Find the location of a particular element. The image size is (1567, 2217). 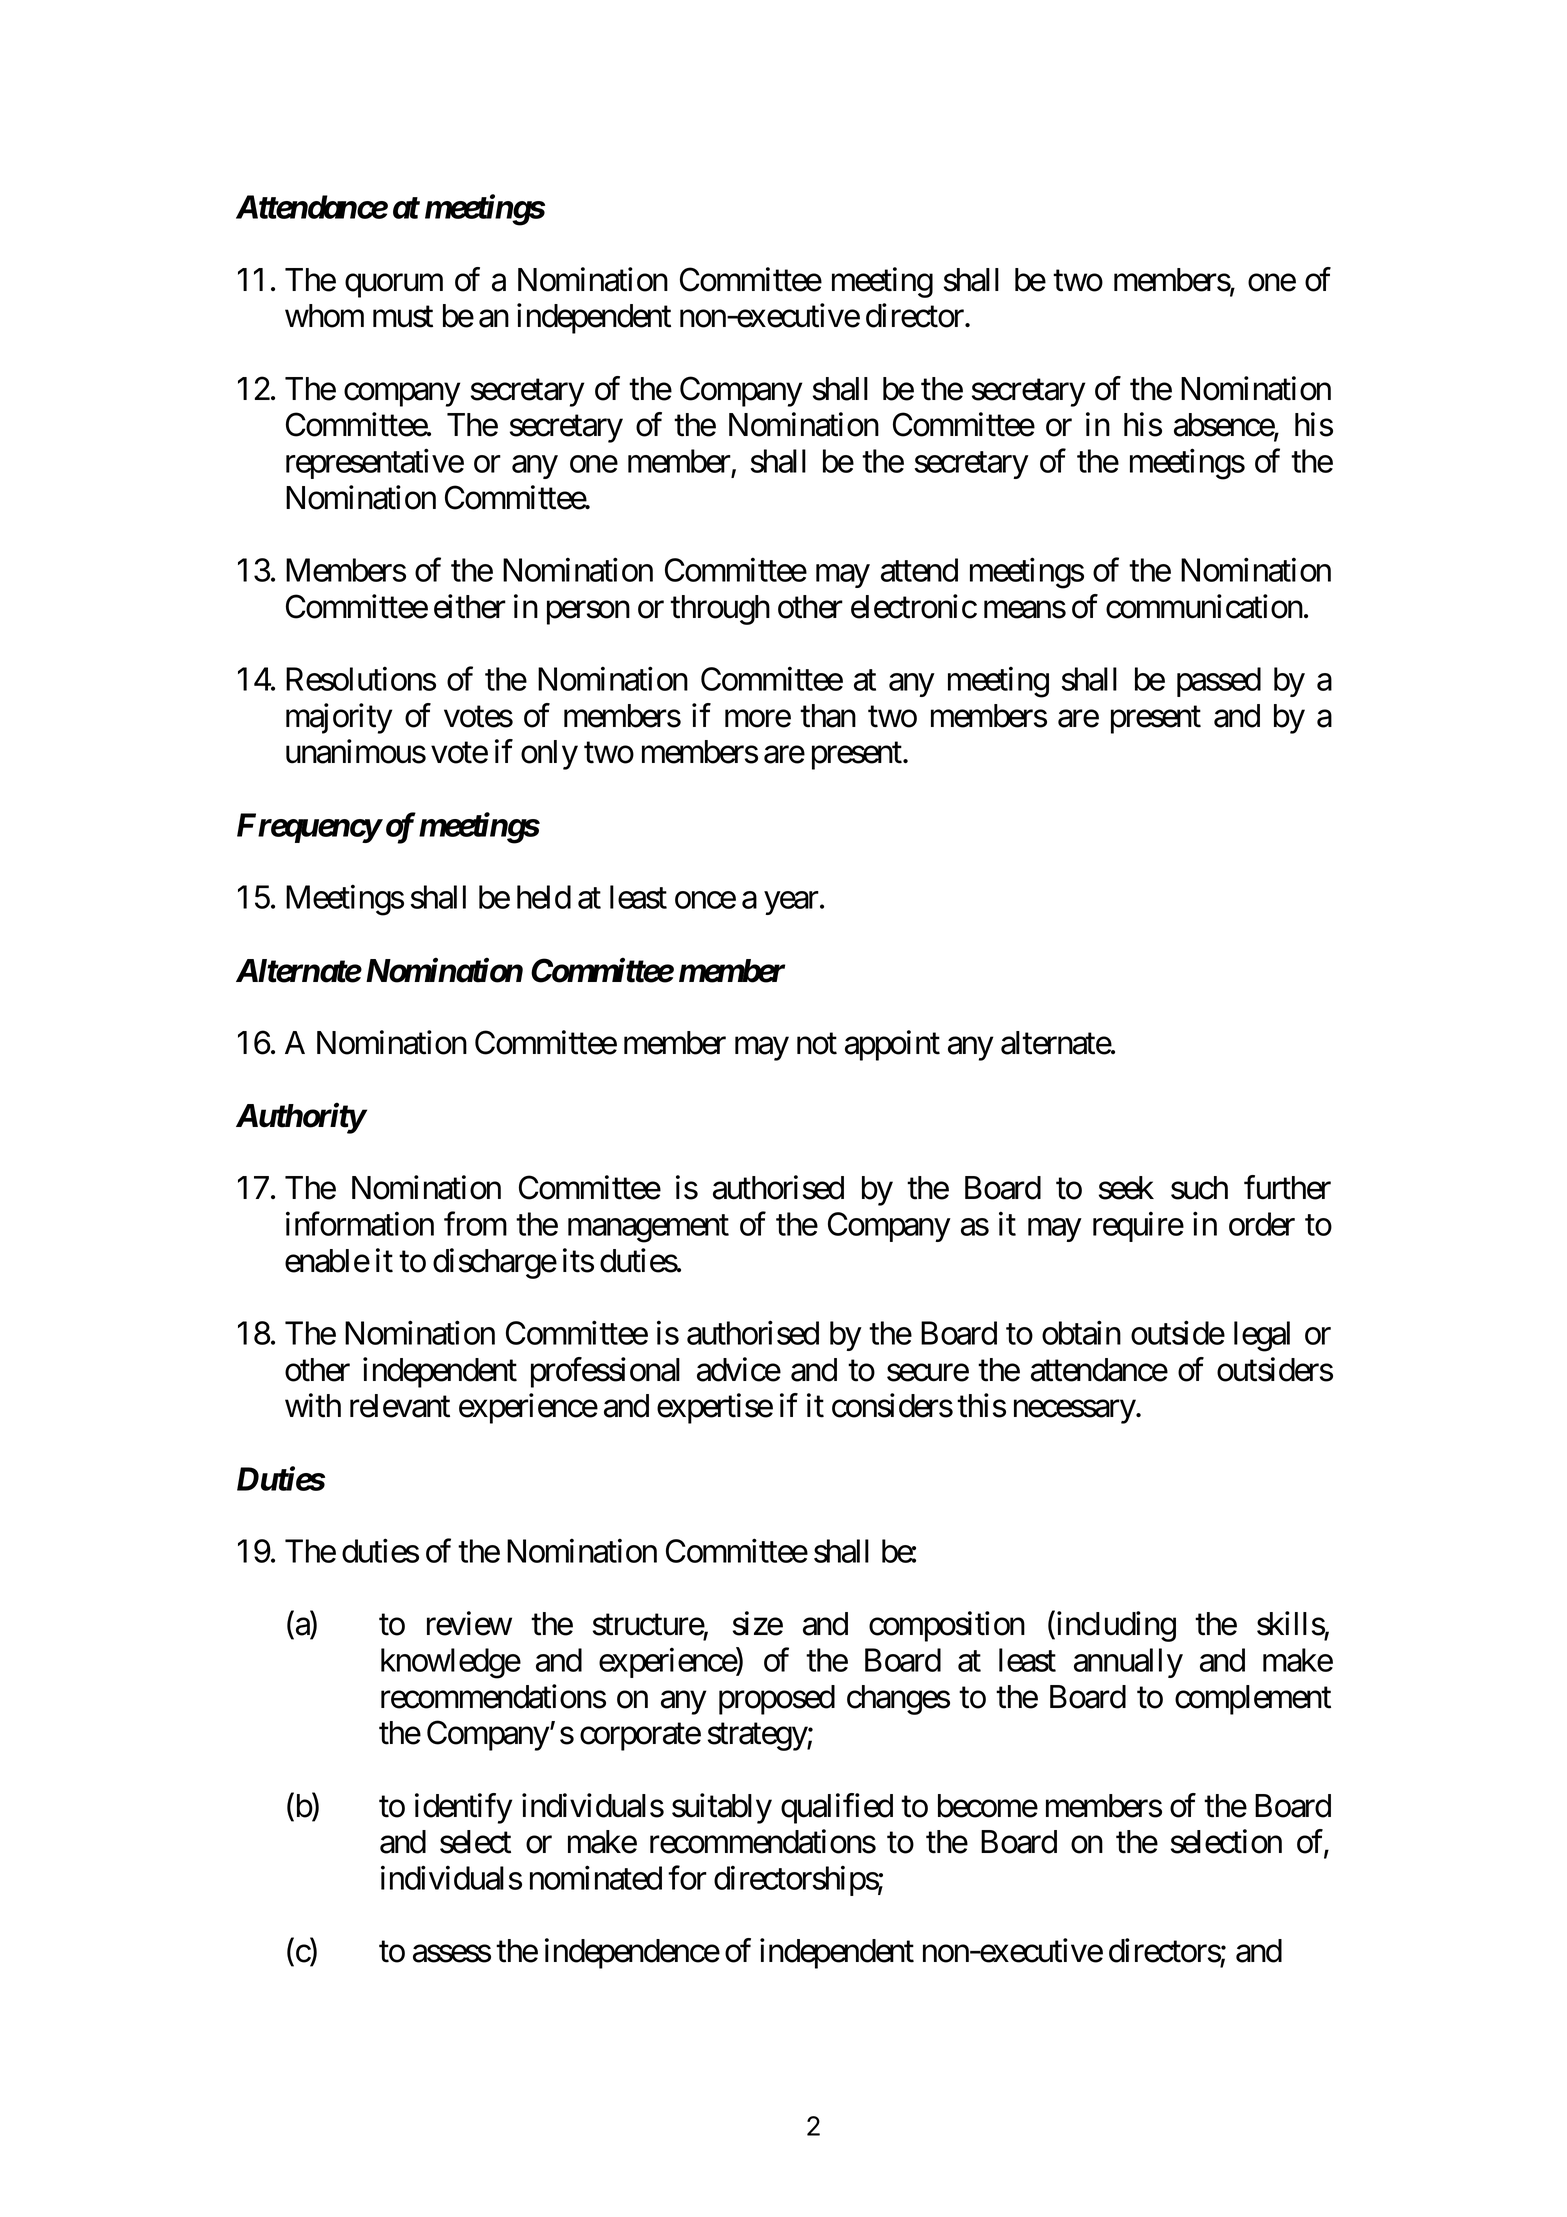

must is located at coordinates (403, 317).
